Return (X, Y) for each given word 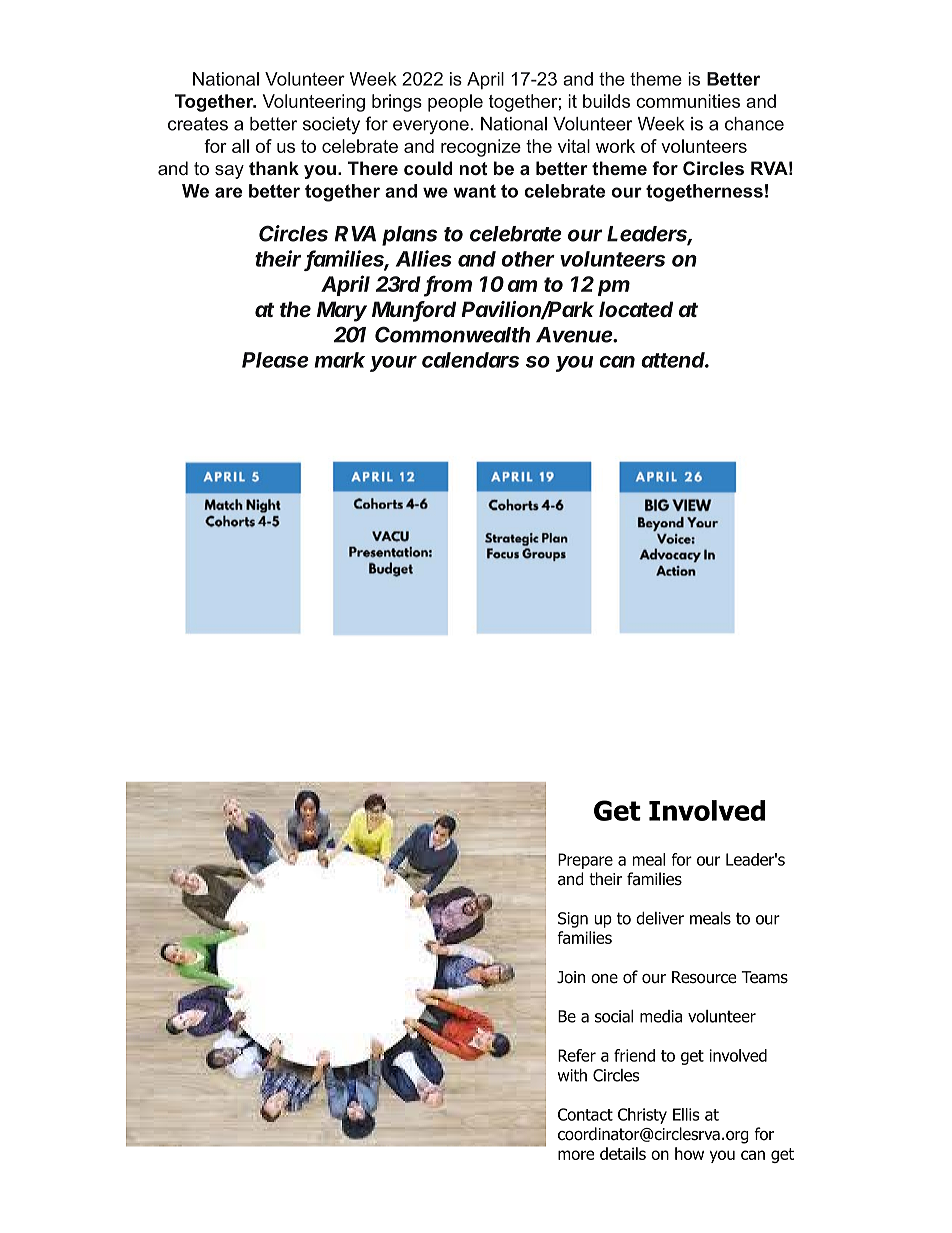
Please (275, 360)
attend (675, 360)
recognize (481, 148)
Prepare (585, 861)
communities (688, 101)
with (572, 1075)
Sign (573, 920)
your (393, 364)
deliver (660, 918)
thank (274, 168)
